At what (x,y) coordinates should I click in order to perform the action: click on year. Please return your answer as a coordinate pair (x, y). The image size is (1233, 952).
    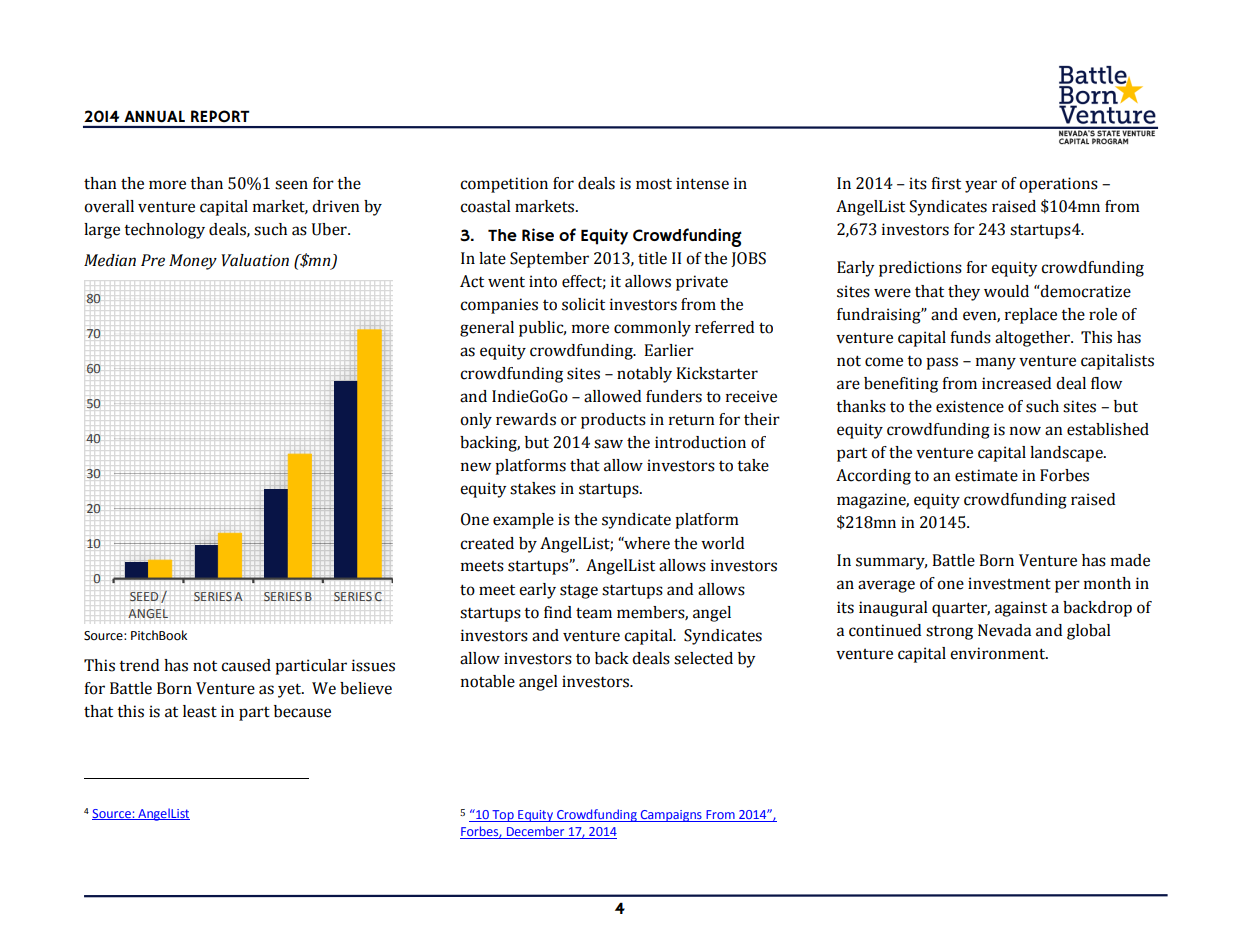
    Looking at the image, I should click on (981, 186).
